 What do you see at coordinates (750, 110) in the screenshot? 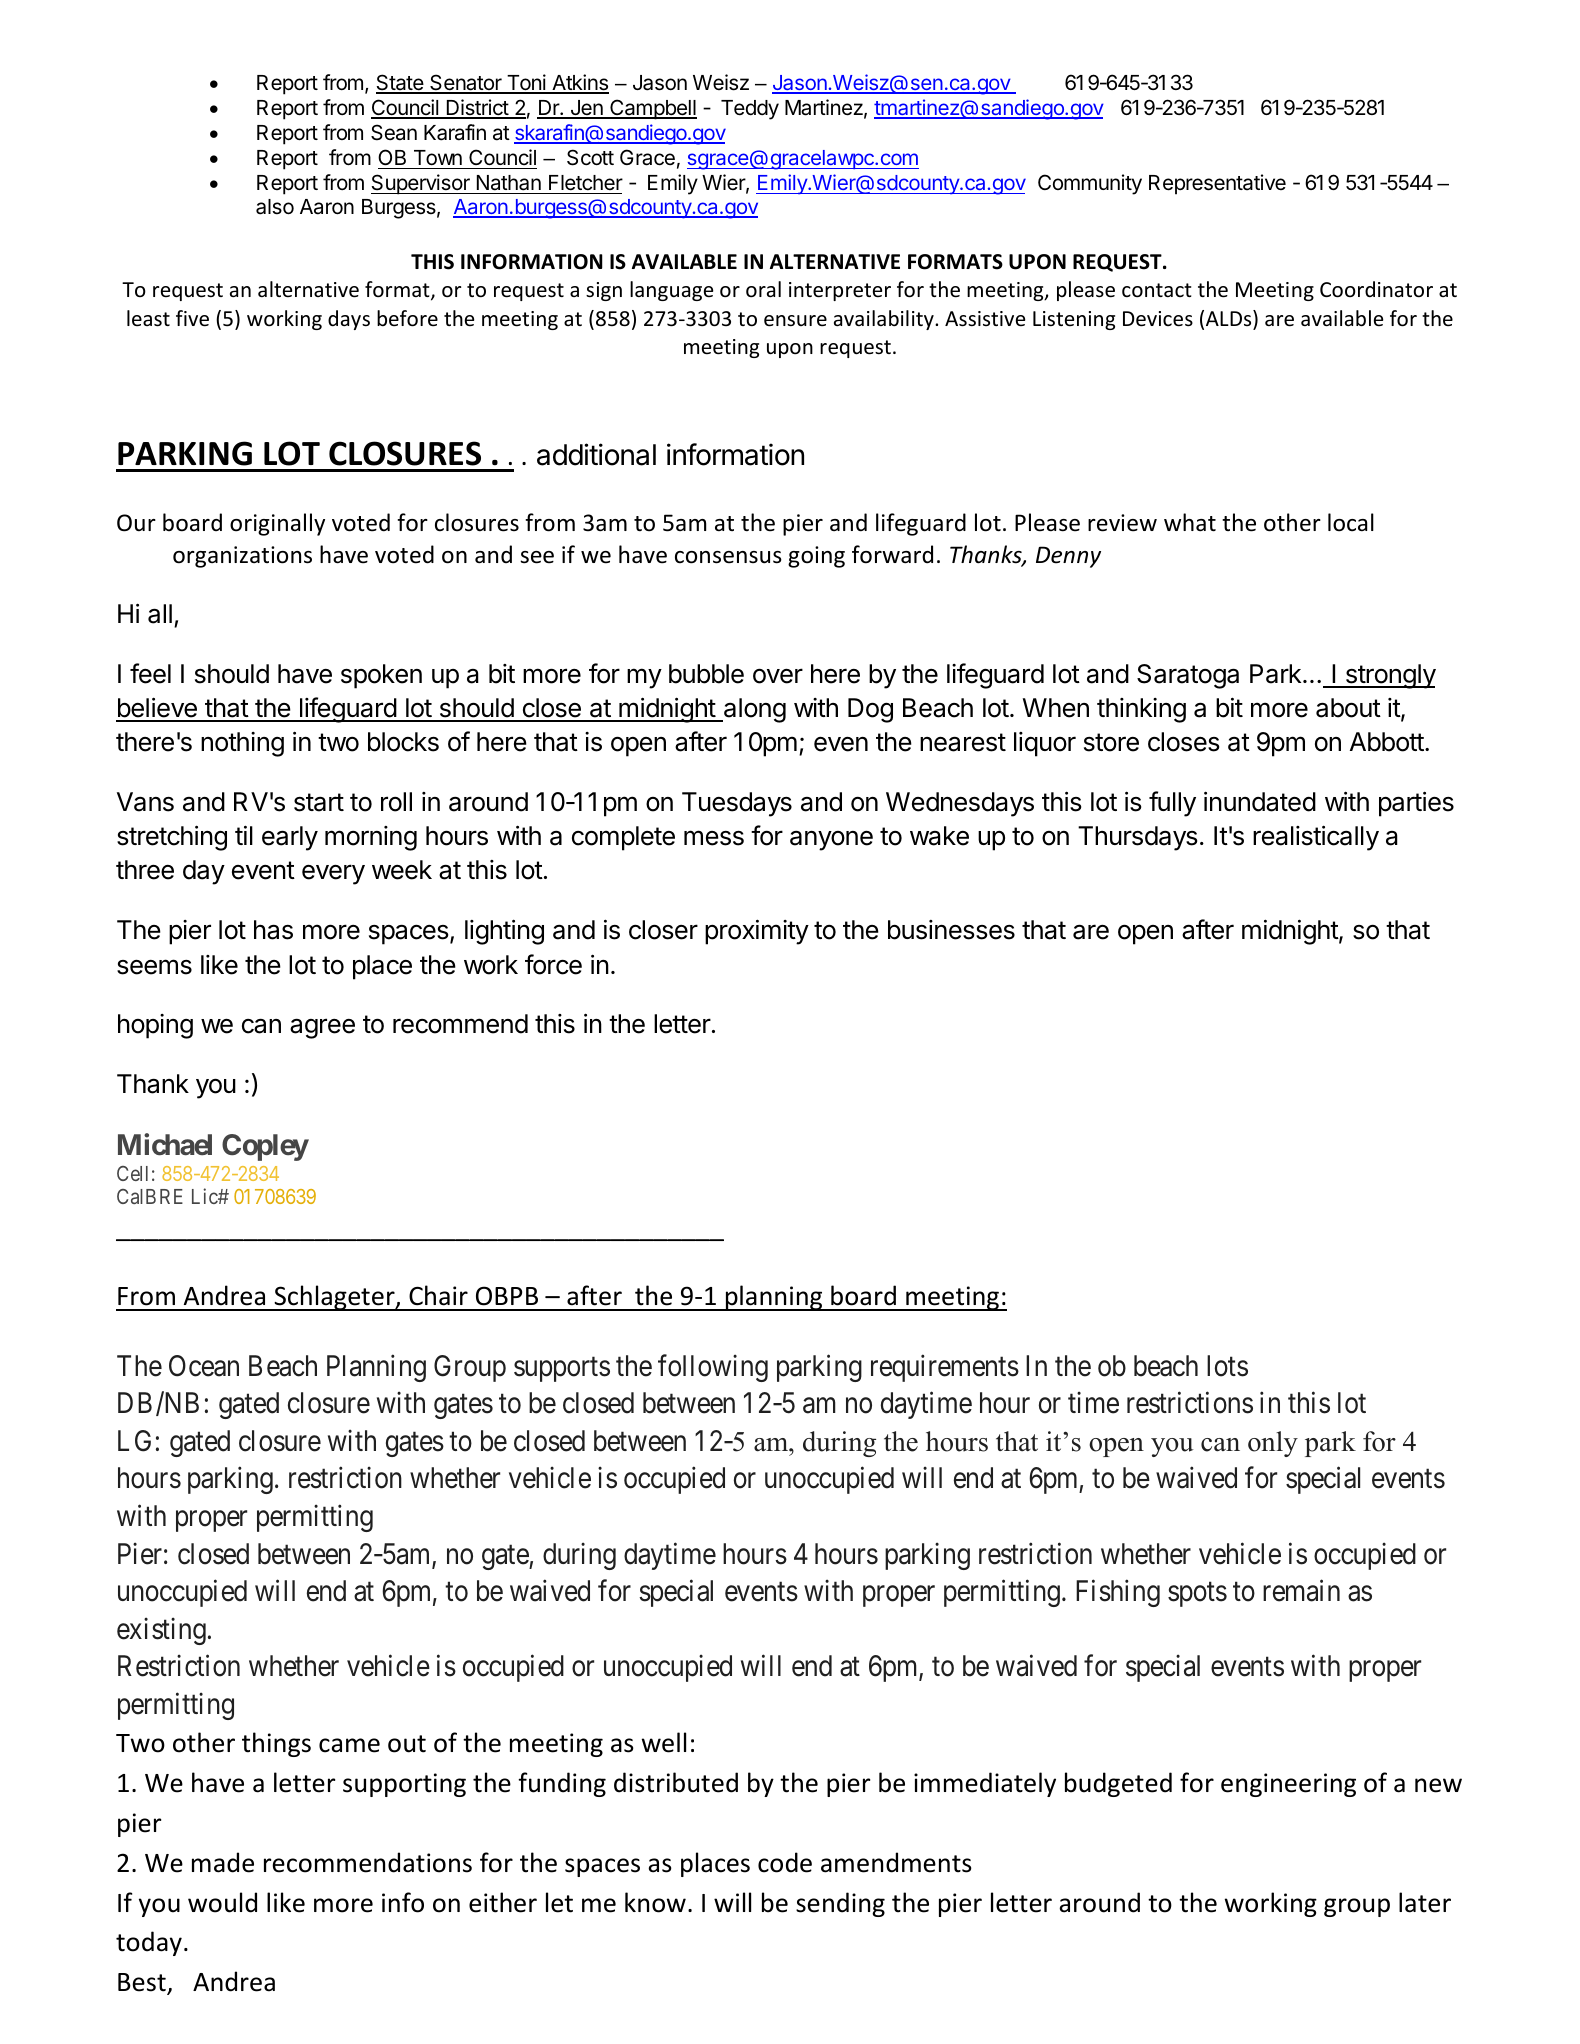
I see `Teddy` at bounding box center [750, 110].
